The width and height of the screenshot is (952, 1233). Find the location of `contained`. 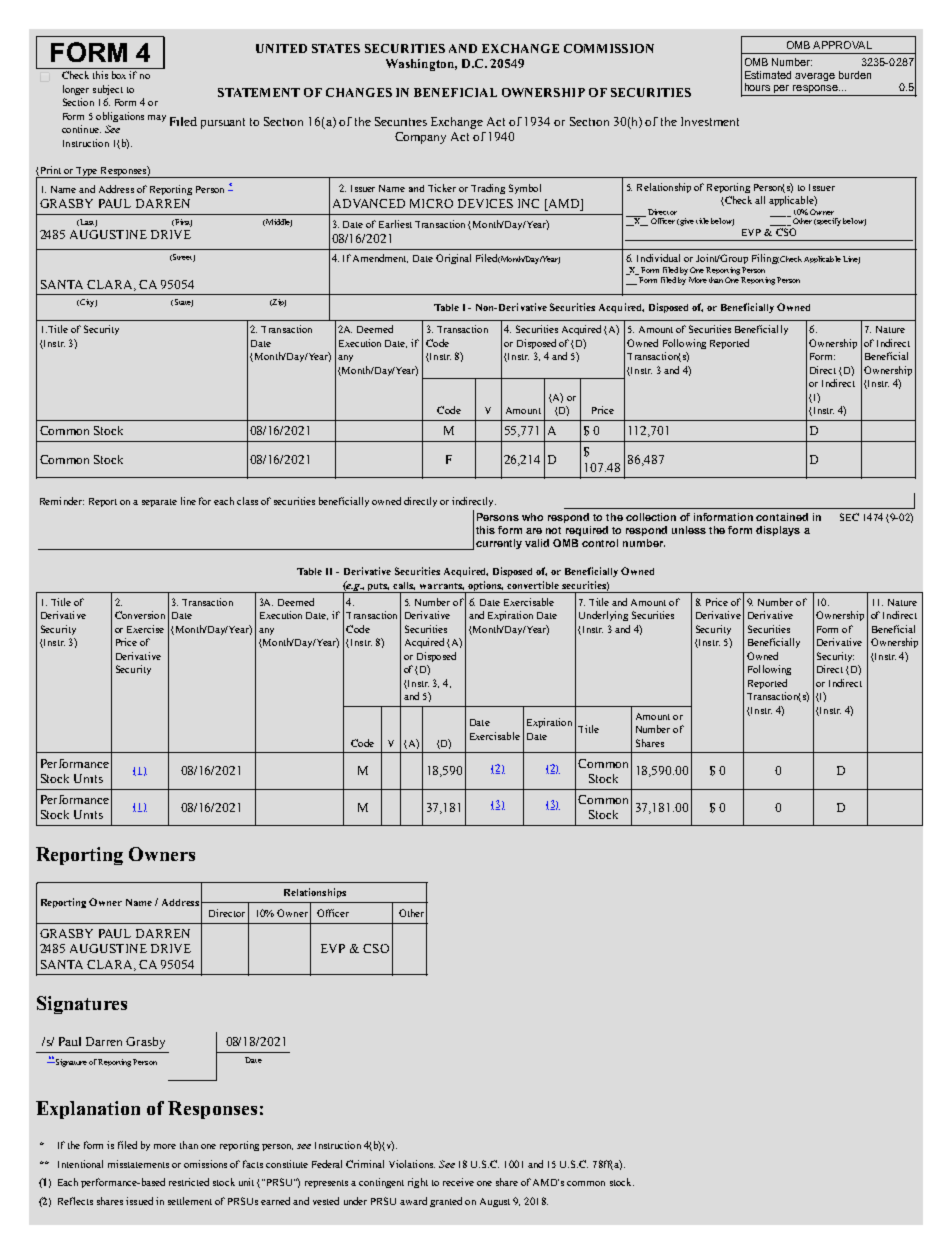

contained is located at coordinates (782, 517).
